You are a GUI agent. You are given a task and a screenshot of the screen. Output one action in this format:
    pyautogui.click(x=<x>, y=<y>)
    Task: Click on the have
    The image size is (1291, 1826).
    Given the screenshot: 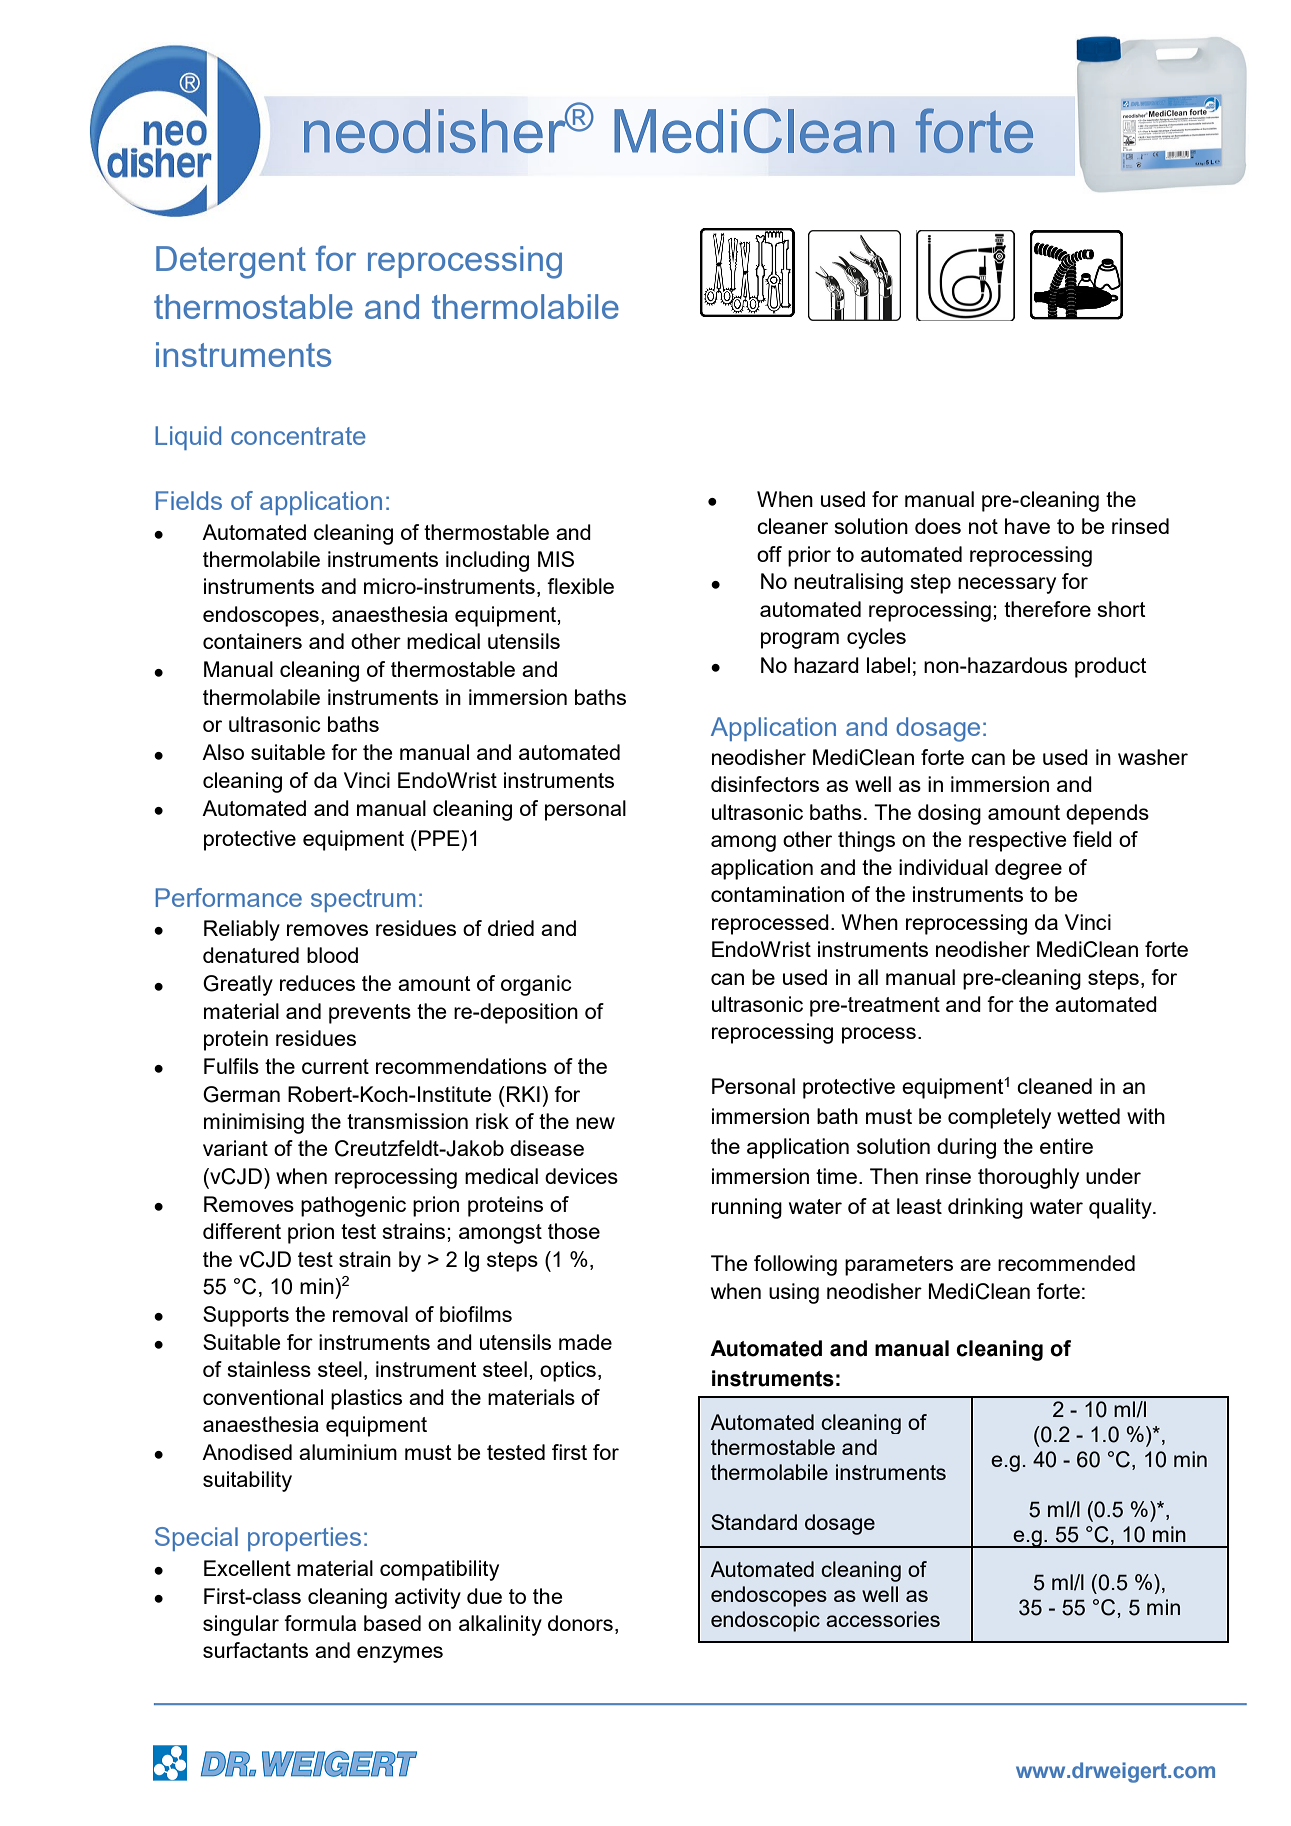 What is the action you would take?
    pyautogui.click(x=1027, y=526)
